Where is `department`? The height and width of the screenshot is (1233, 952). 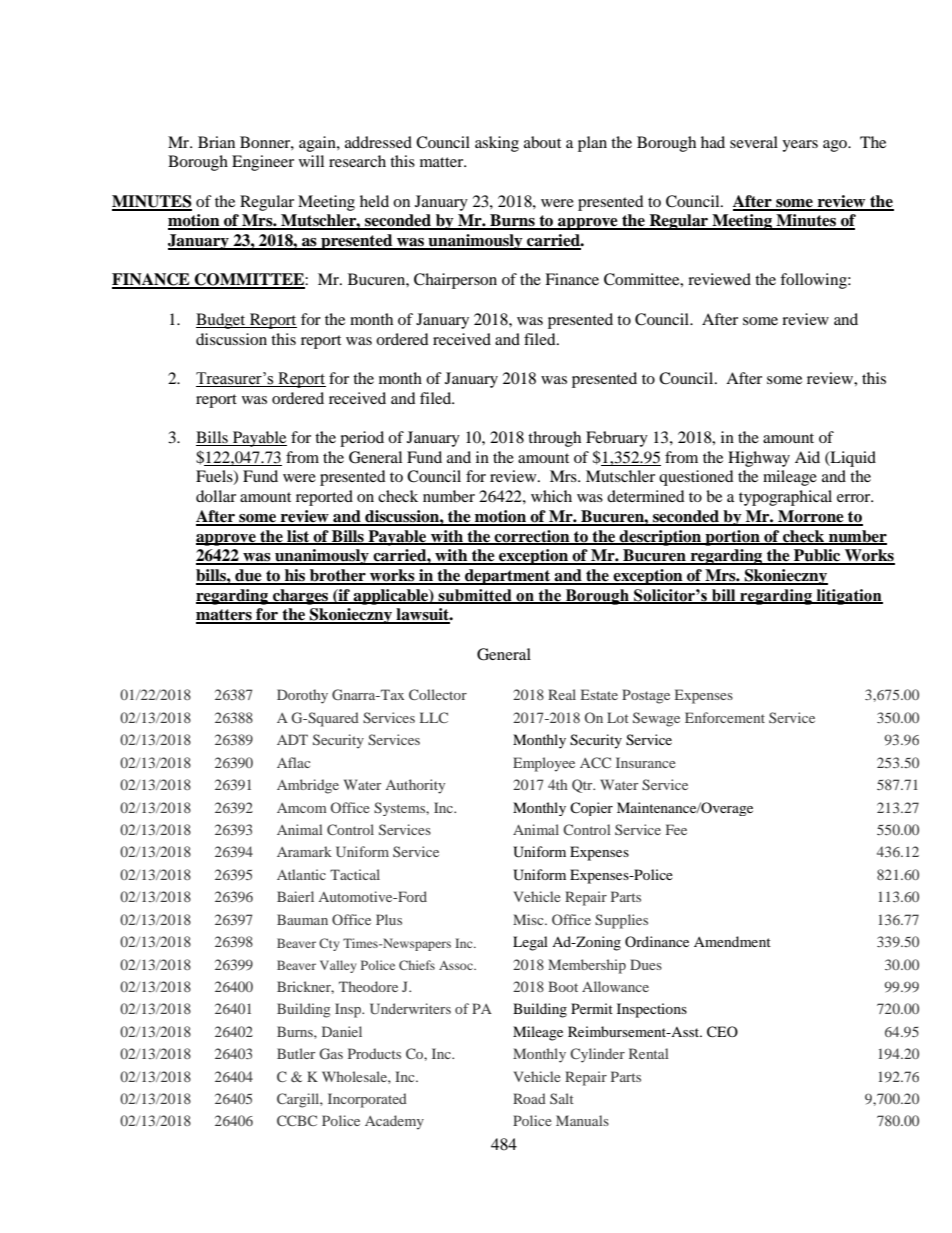
department is located at coordinates (508, 577).
